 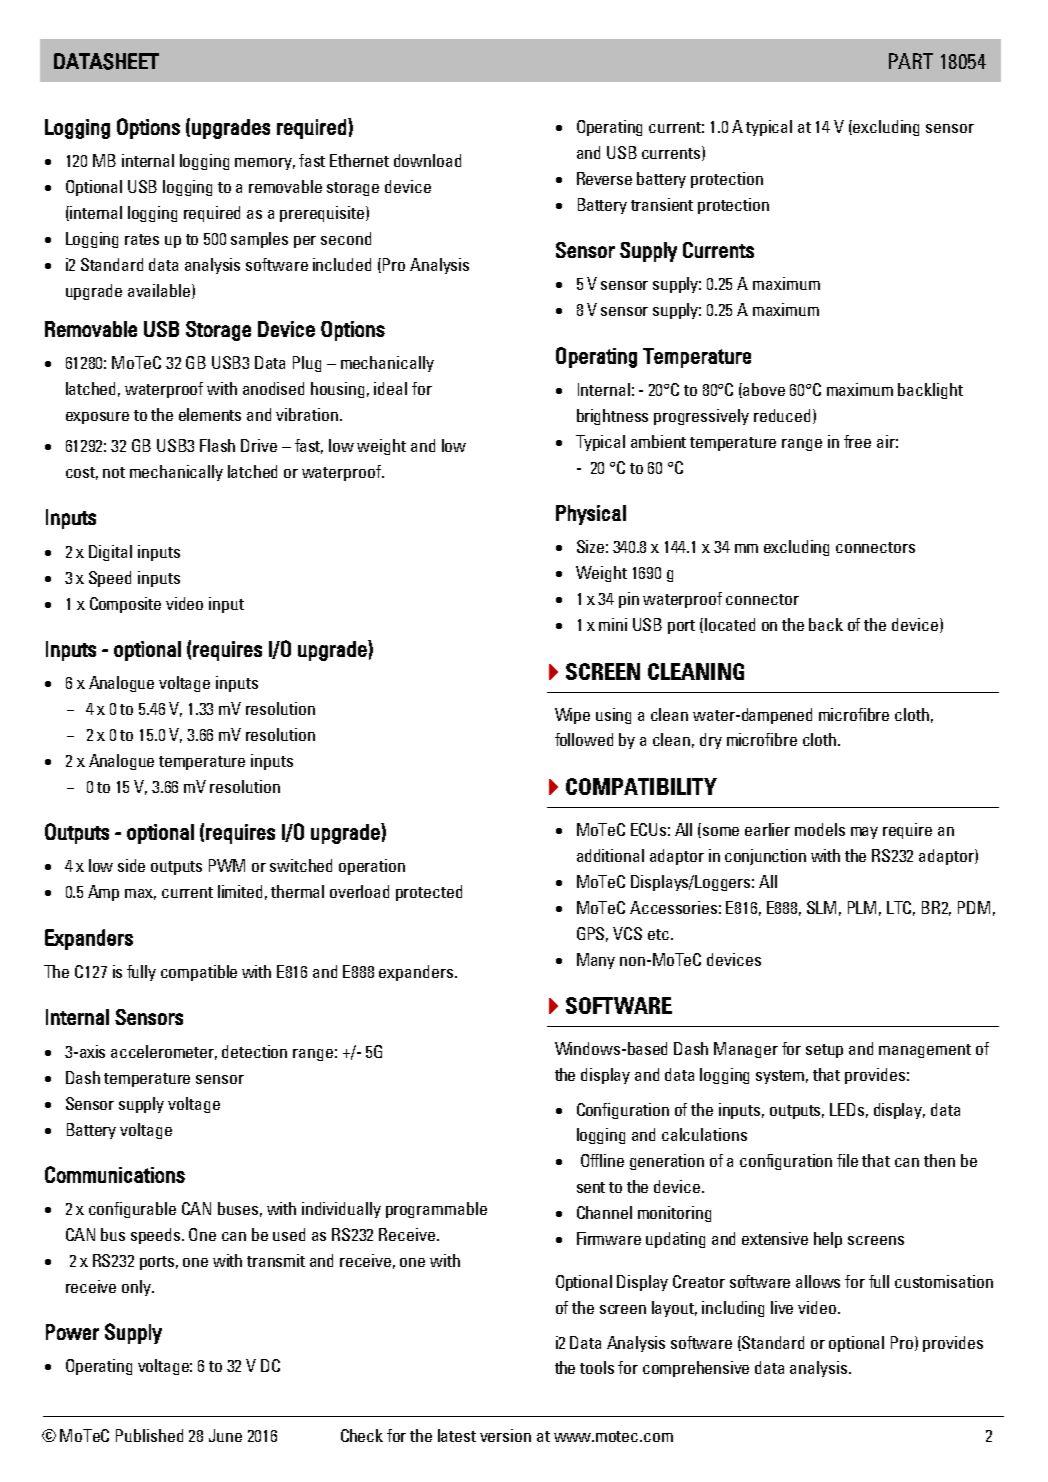 I want to click on PART, so click(x=911, y=61).
